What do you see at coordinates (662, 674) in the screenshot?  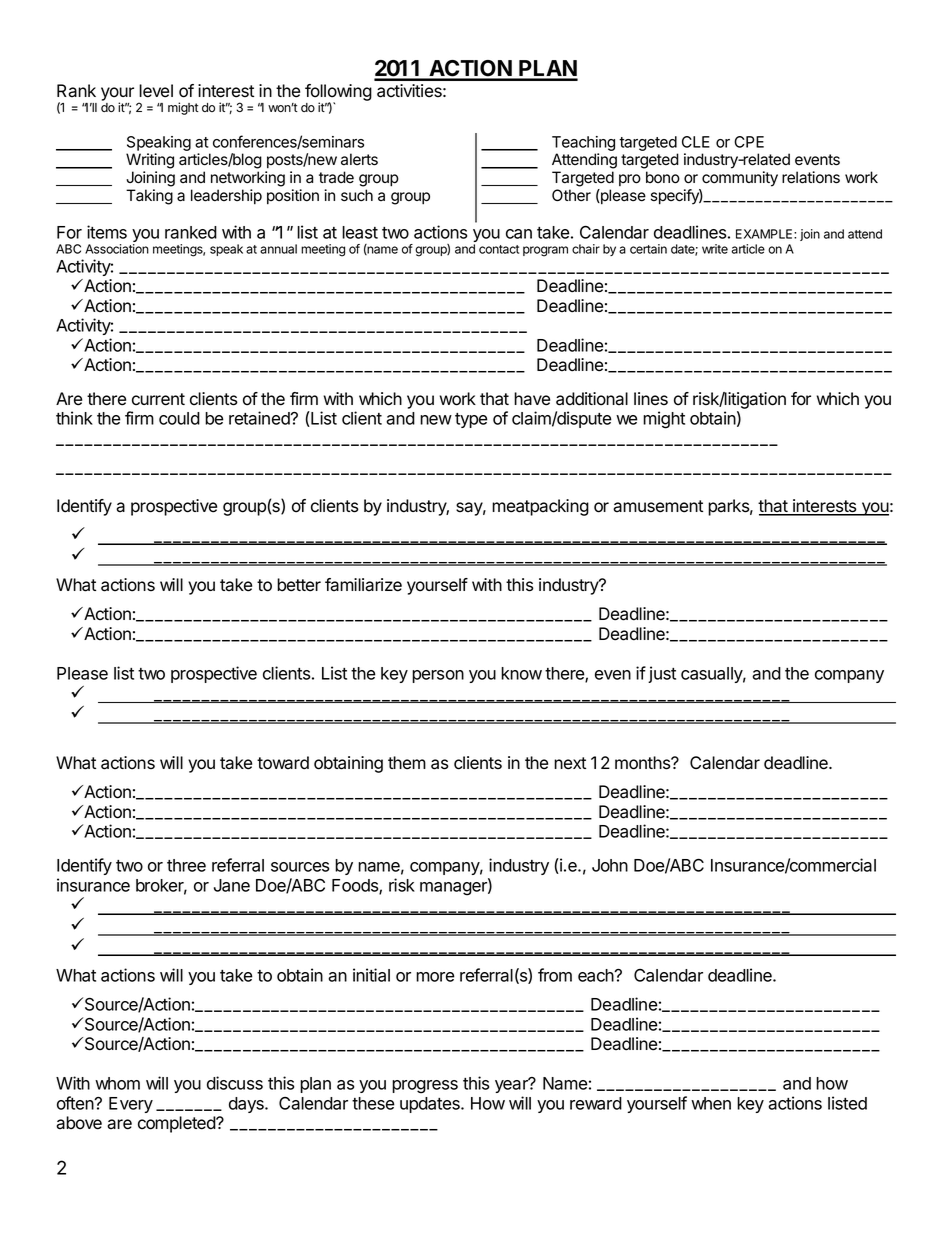 I see `just` at bounding box center [662, 674].
